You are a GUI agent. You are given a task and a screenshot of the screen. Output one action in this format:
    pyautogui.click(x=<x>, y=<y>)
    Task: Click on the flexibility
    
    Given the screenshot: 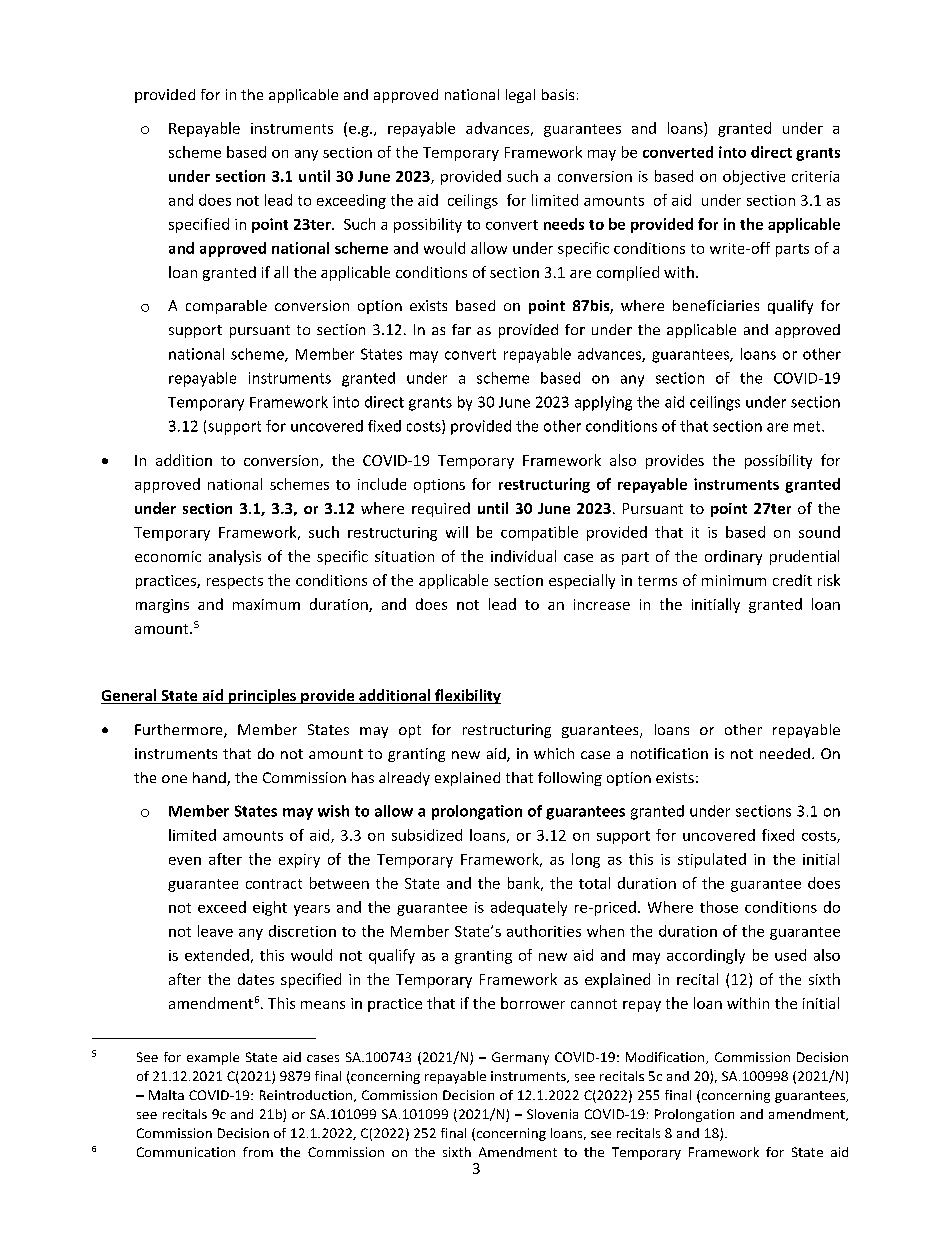 What is the action you would take?
    pyautogui.click(x=467, y=696)
